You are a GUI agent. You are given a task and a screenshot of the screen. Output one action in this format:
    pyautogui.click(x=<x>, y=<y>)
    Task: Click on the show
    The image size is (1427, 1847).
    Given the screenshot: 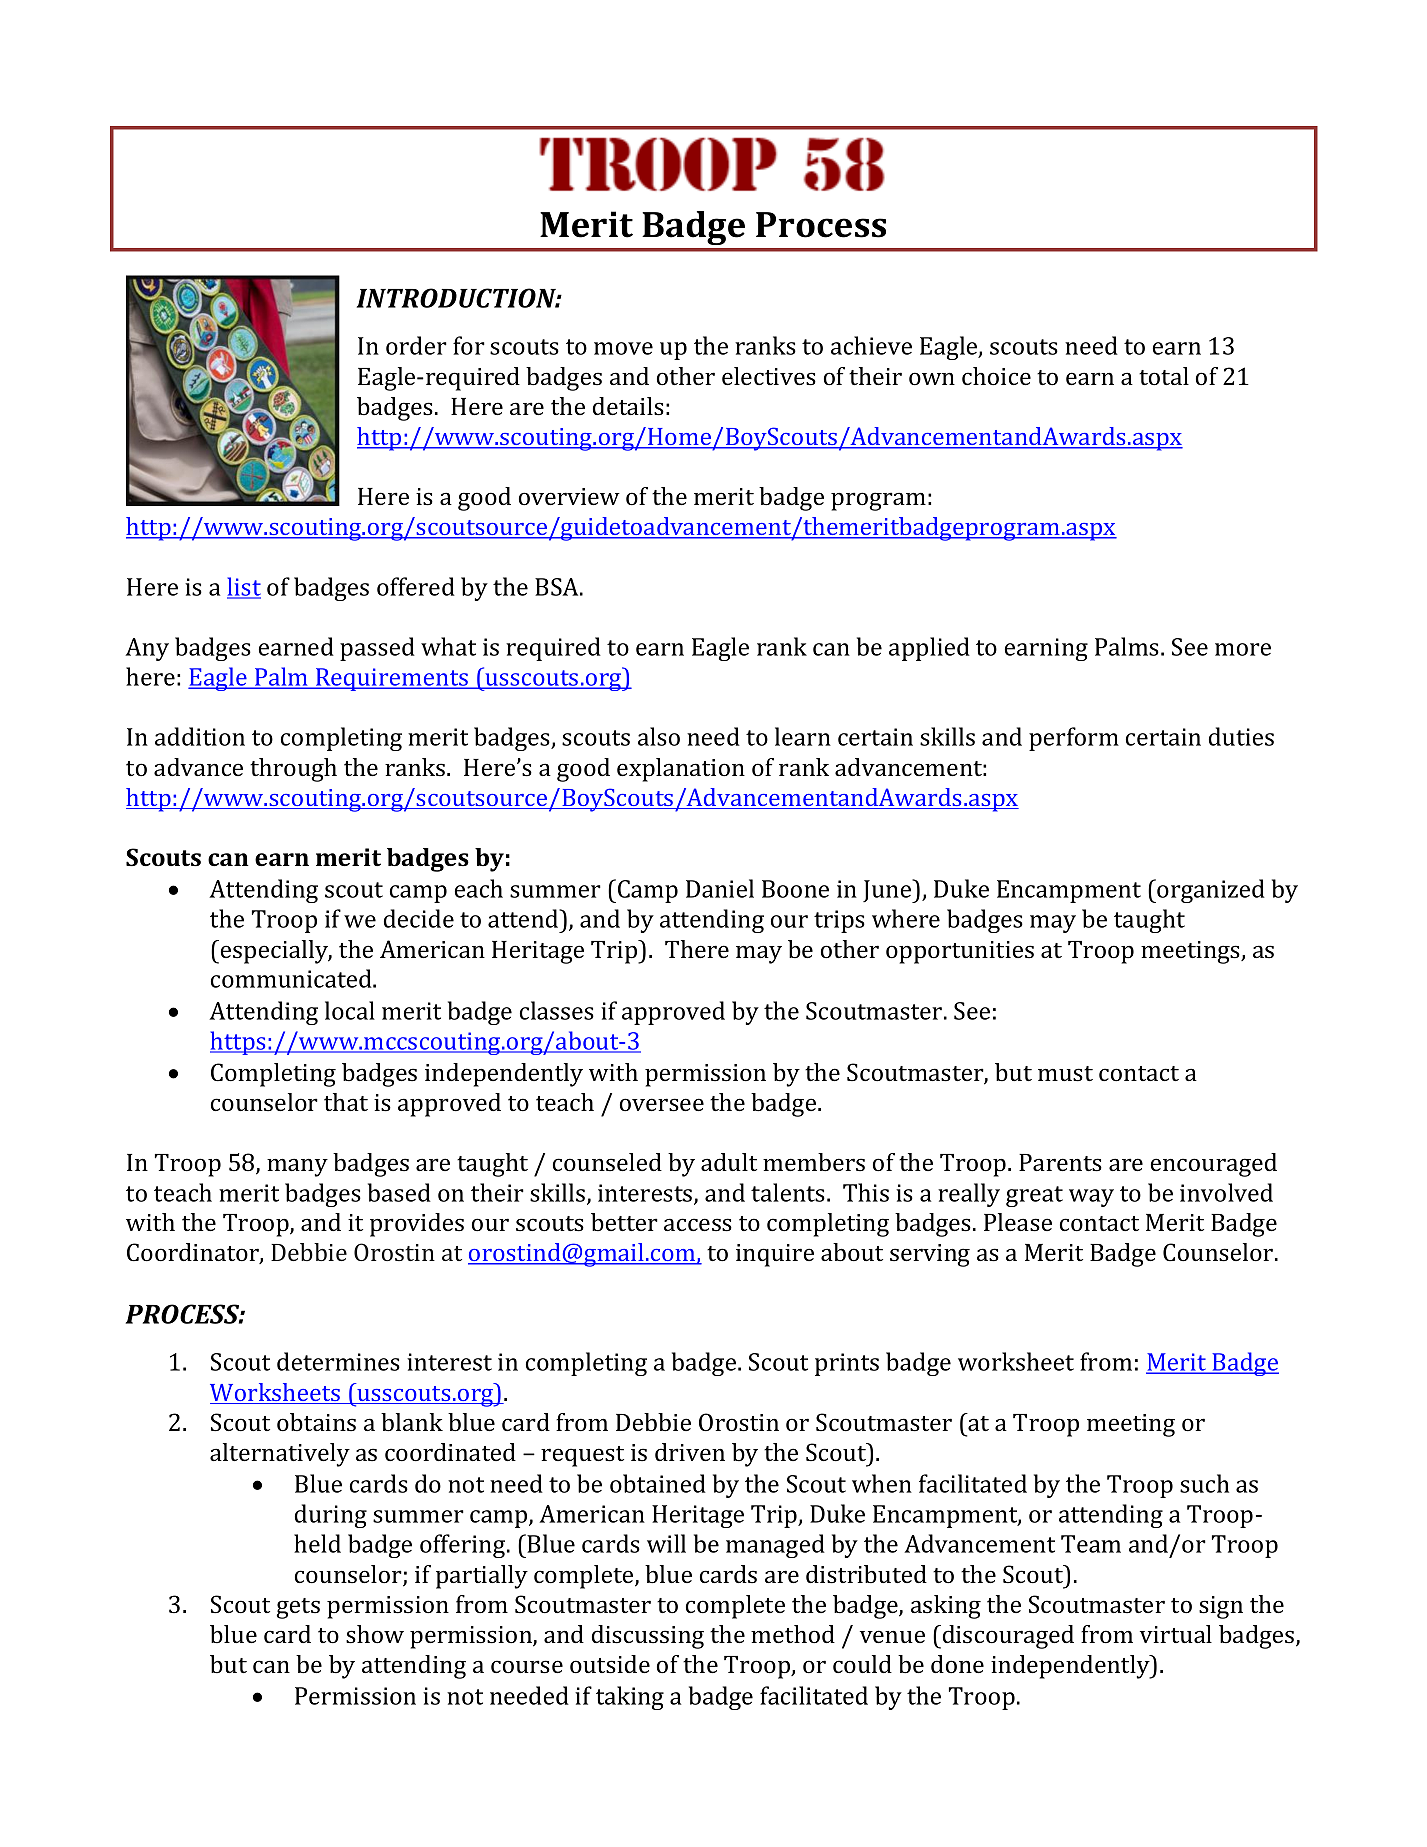 What is the action you would take?
    pyautogui.click(x=375, y=1634)
